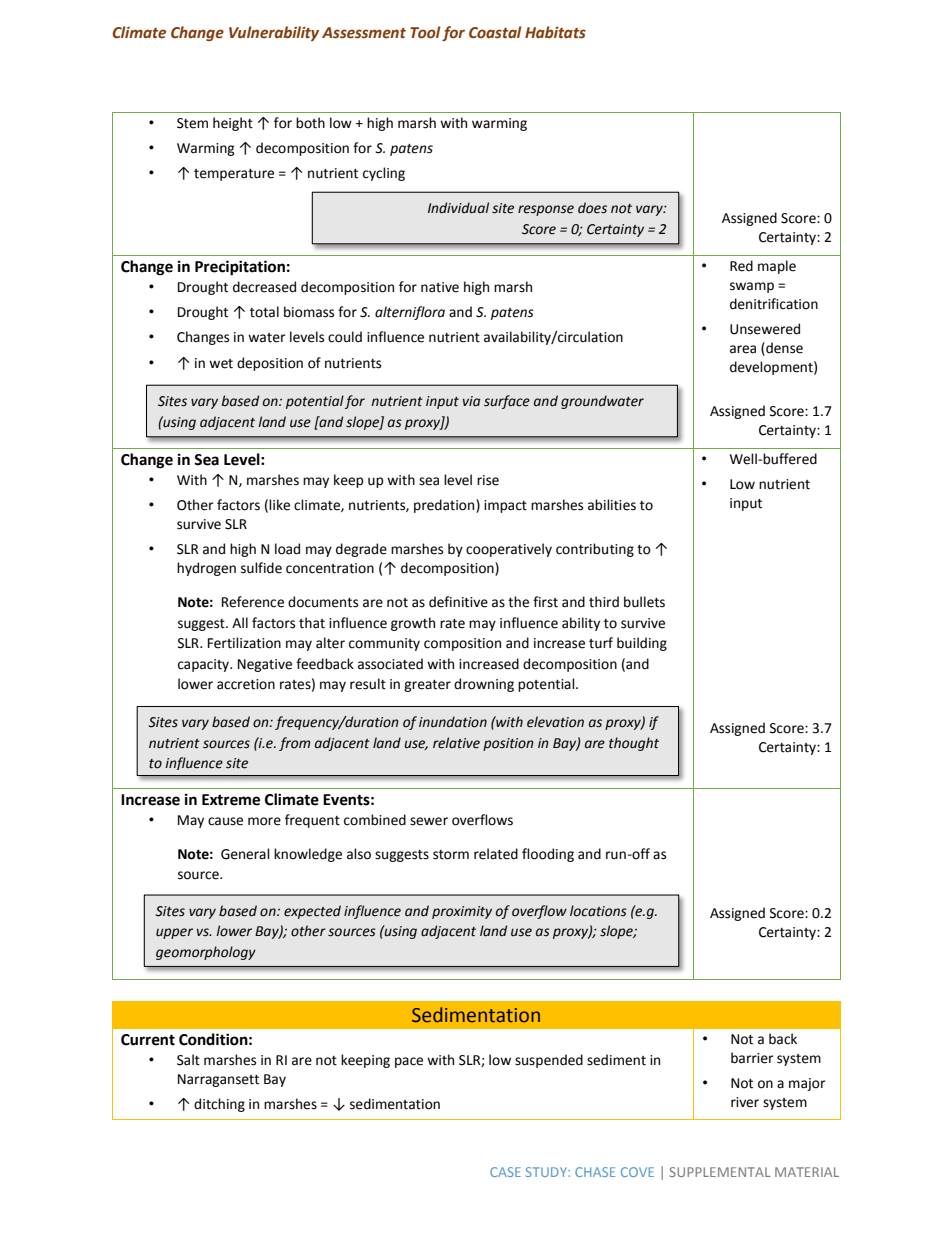 The width and height of the image is (952, 1233). I want to click on General, so click(245, 854).
